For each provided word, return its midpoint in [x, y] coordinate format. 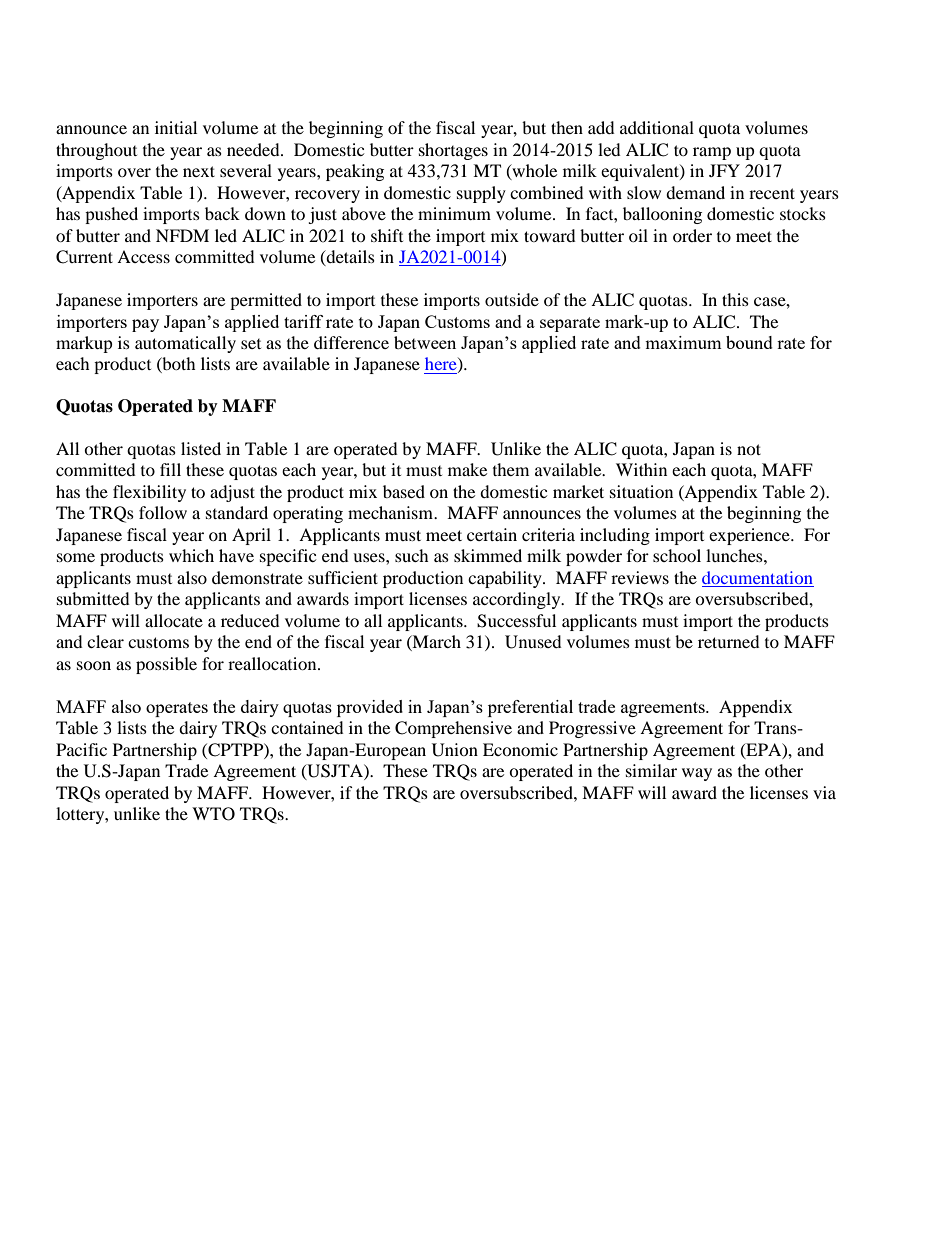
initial [176, 127]
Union [455, 750]
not [749, 449]
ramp [712, 153]
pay [145, 325]
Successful [516, 621]
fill [170, 469]
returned [729, 641]
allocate [174, 620]
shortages [453, 151]
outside [512, 299]
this [735, 299]
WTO [213, 814]
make [467, 469]
